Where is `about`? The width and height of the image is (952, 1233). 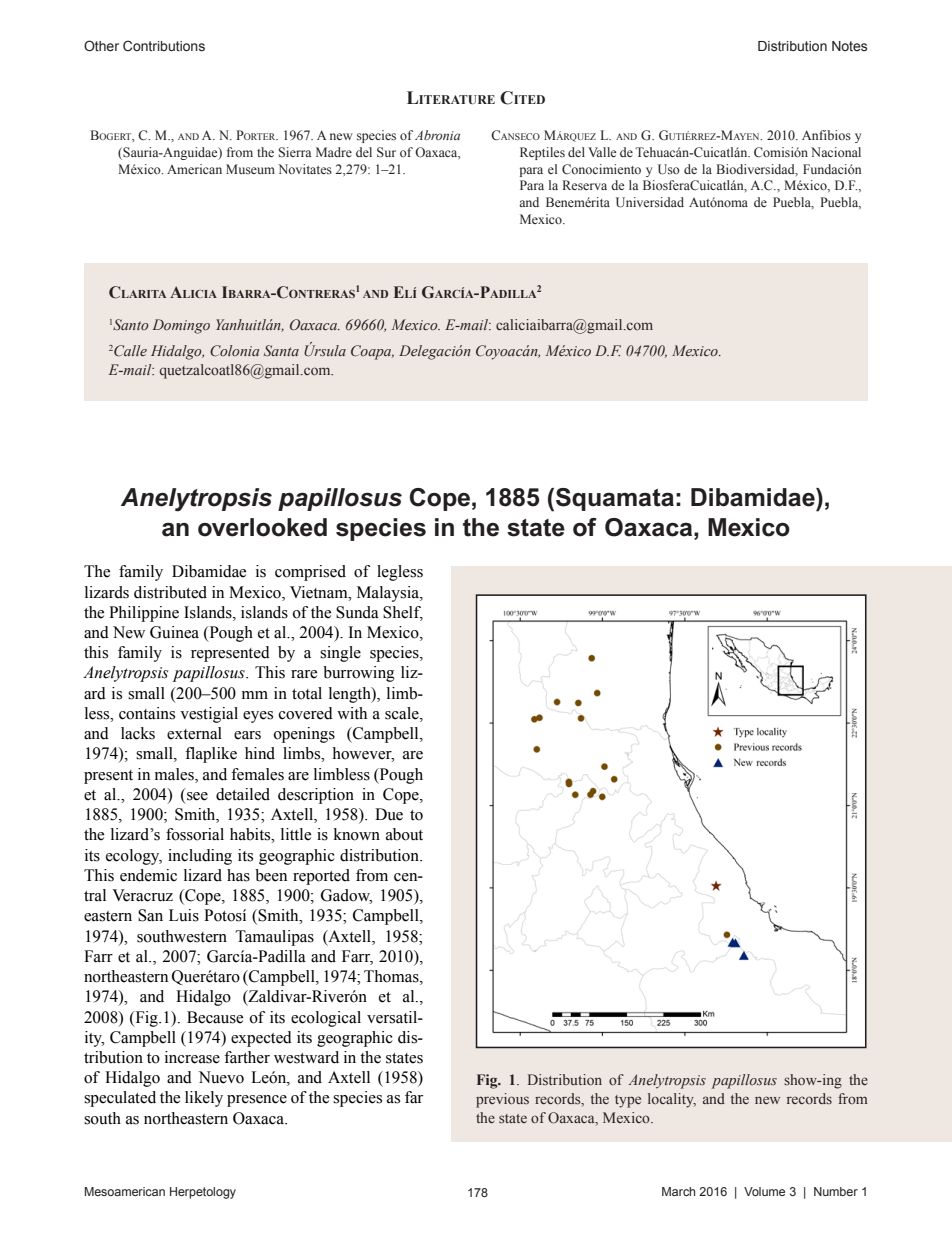
about is located at coordinates (404, 834).
